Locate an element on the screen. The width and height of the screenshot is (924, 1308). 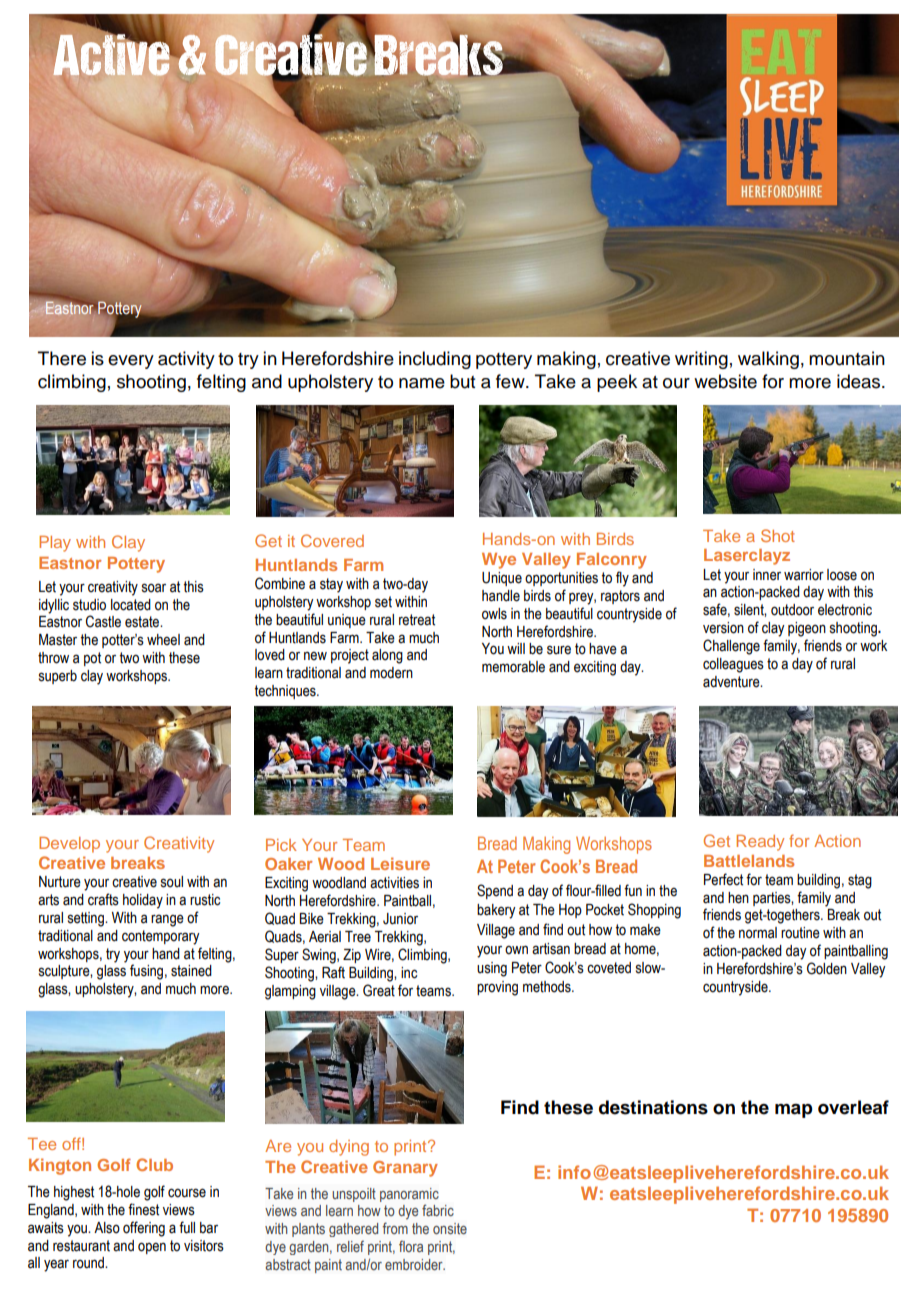
every is located at coordinates (131, 362).
